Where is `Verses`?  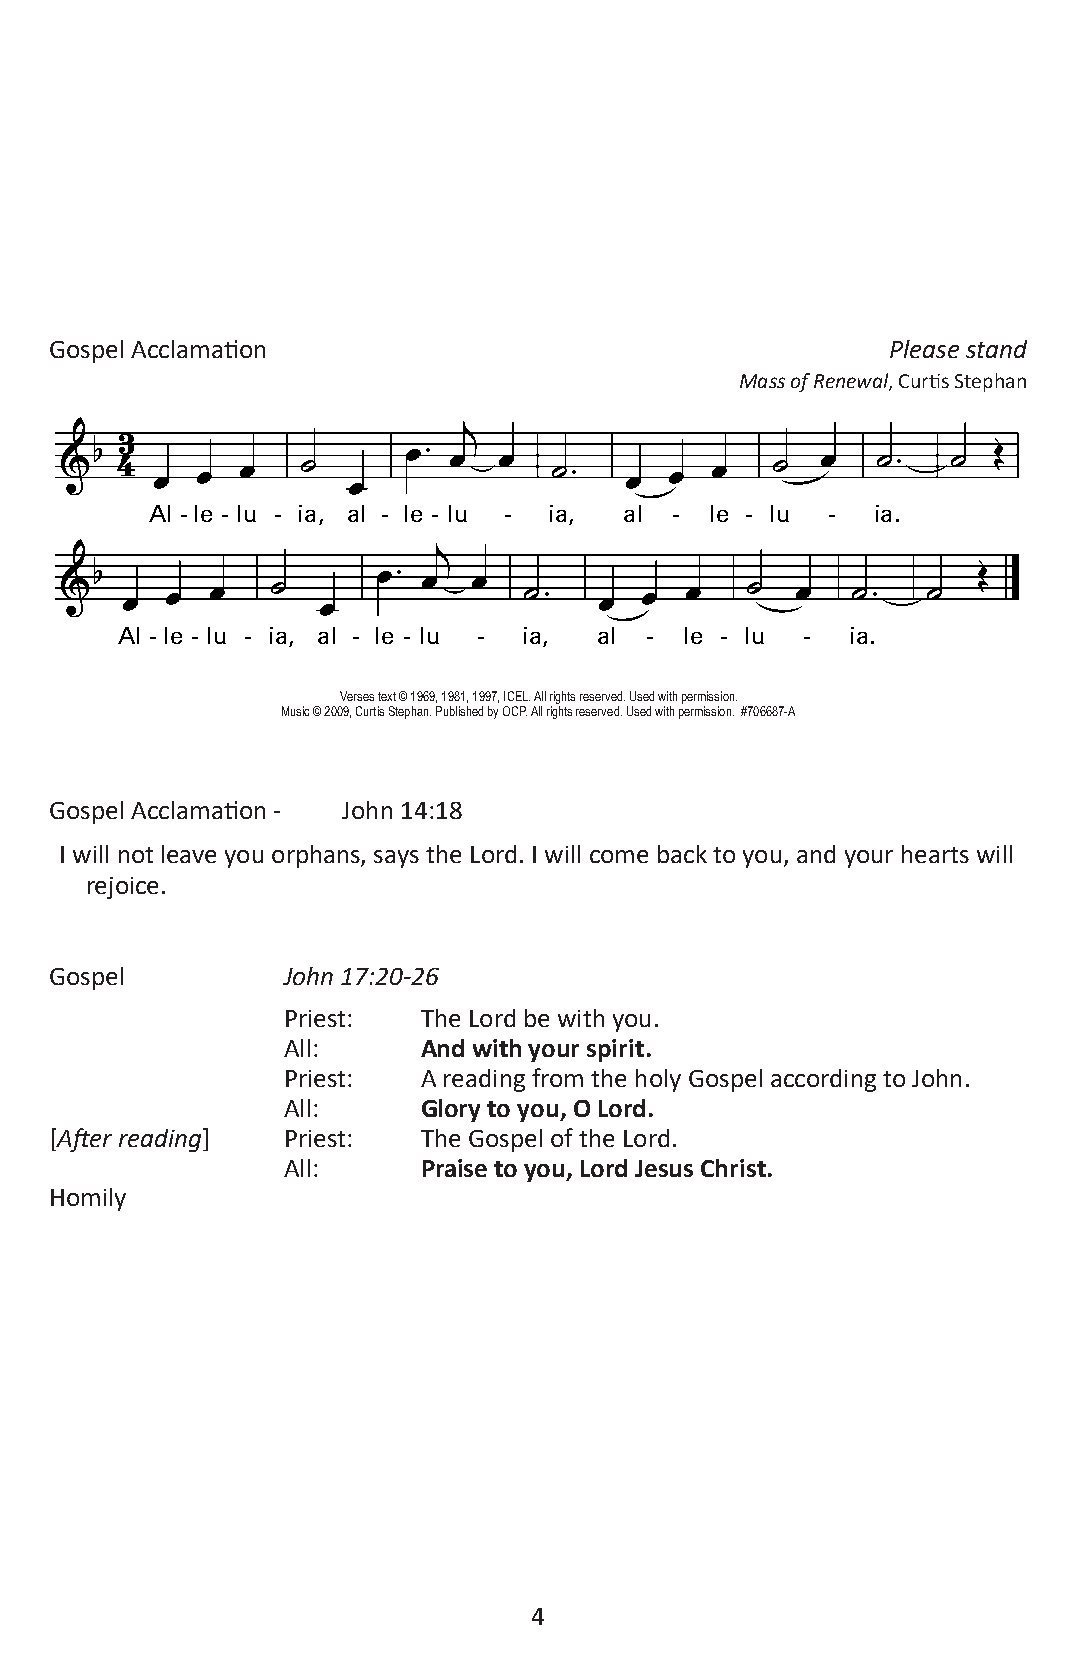
Verses is located at coordinates (357, 696).
